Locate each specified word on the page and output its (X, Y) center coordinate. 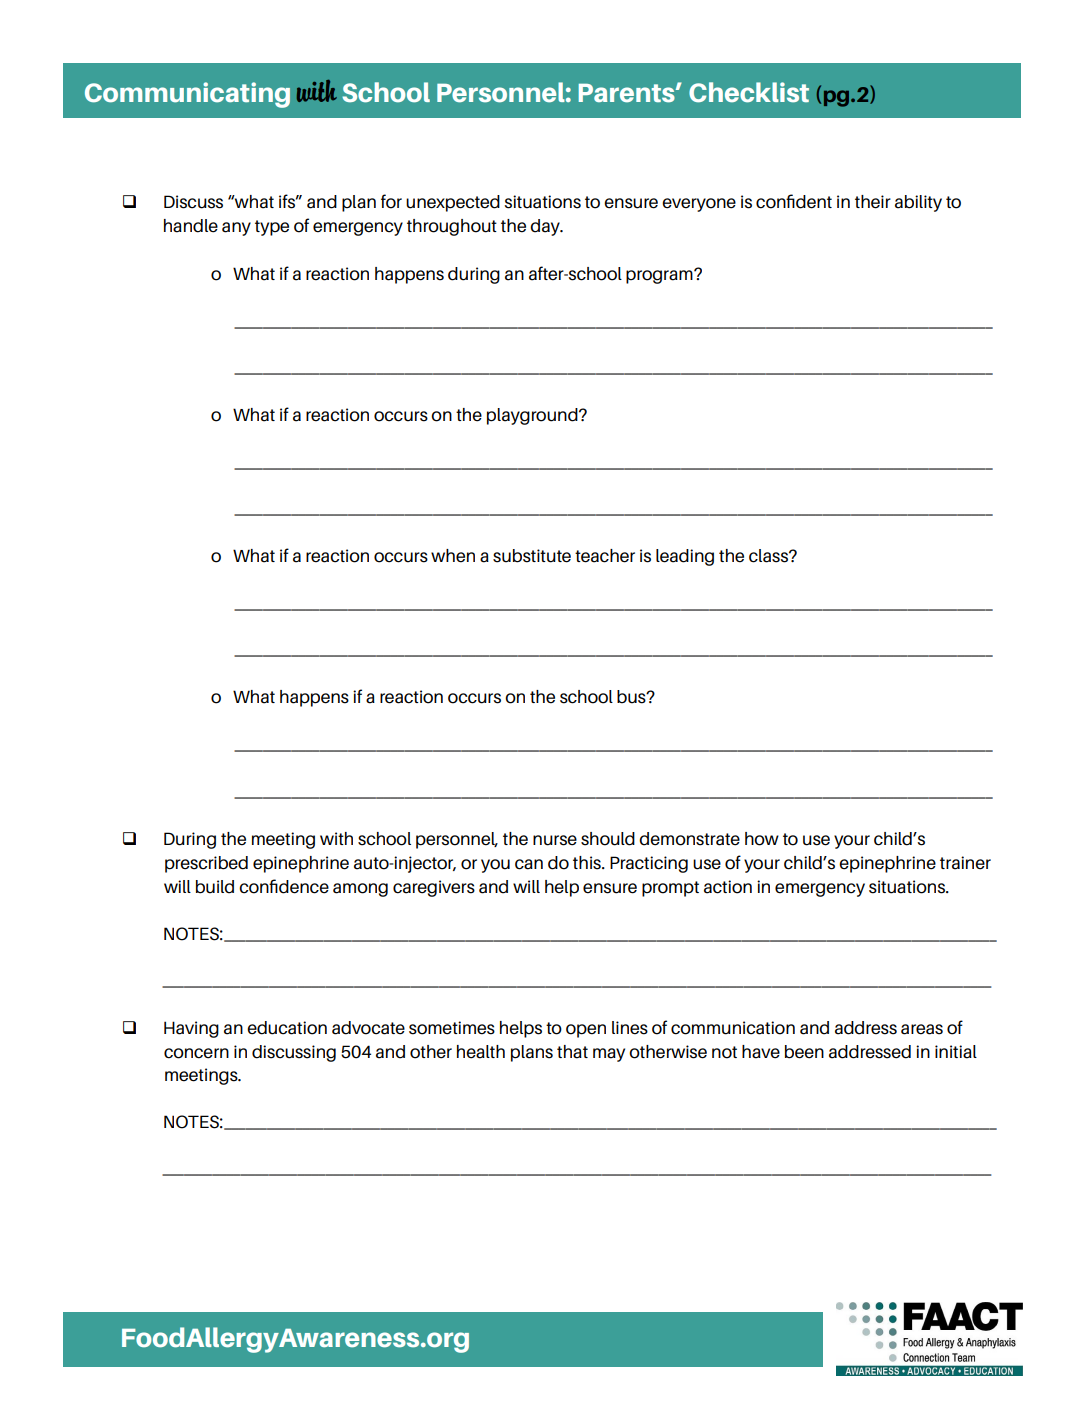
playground (533, 416)
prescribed (206, 864)
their (873, 202)
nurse (555, 840)
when (453, 556)
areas (922, 1029)
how (762, 839)
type (272, 228)
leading (685, 557)
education (287, 1028)
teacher (605, 556)
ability (918, 203)
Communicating (187, 95)
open (586, 1031)
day (546, 227)
